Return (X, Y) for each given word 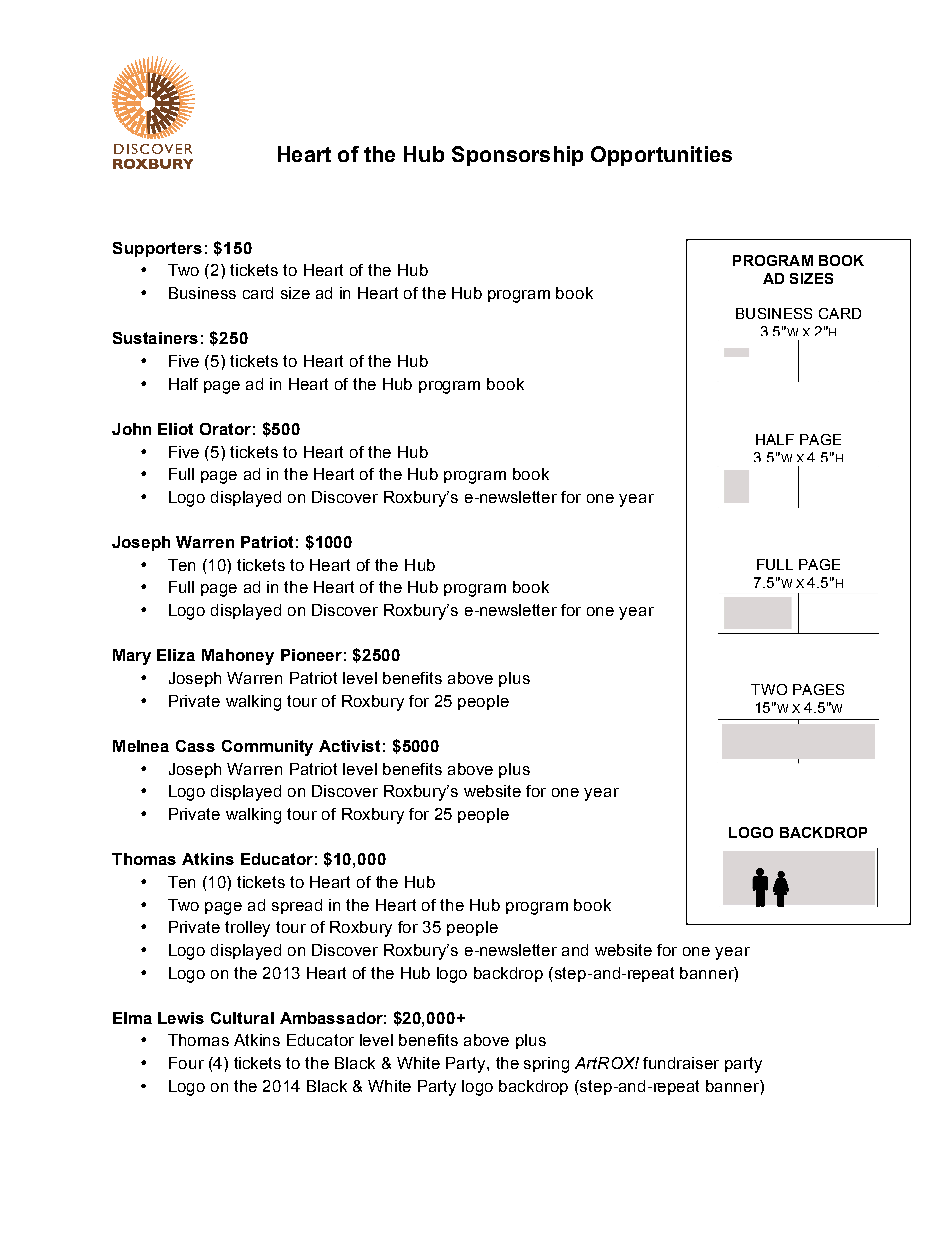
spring (546, 1065)
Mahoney (238, 657)
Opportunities (661, 156)
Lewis (181, 1018)
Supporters (157, 249)
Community (267, 748)
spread (297, 906)
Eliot (175, 429)
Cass (195, 746)
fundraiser (681, 1063)
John (131, 429)
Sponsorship (517, 156)
